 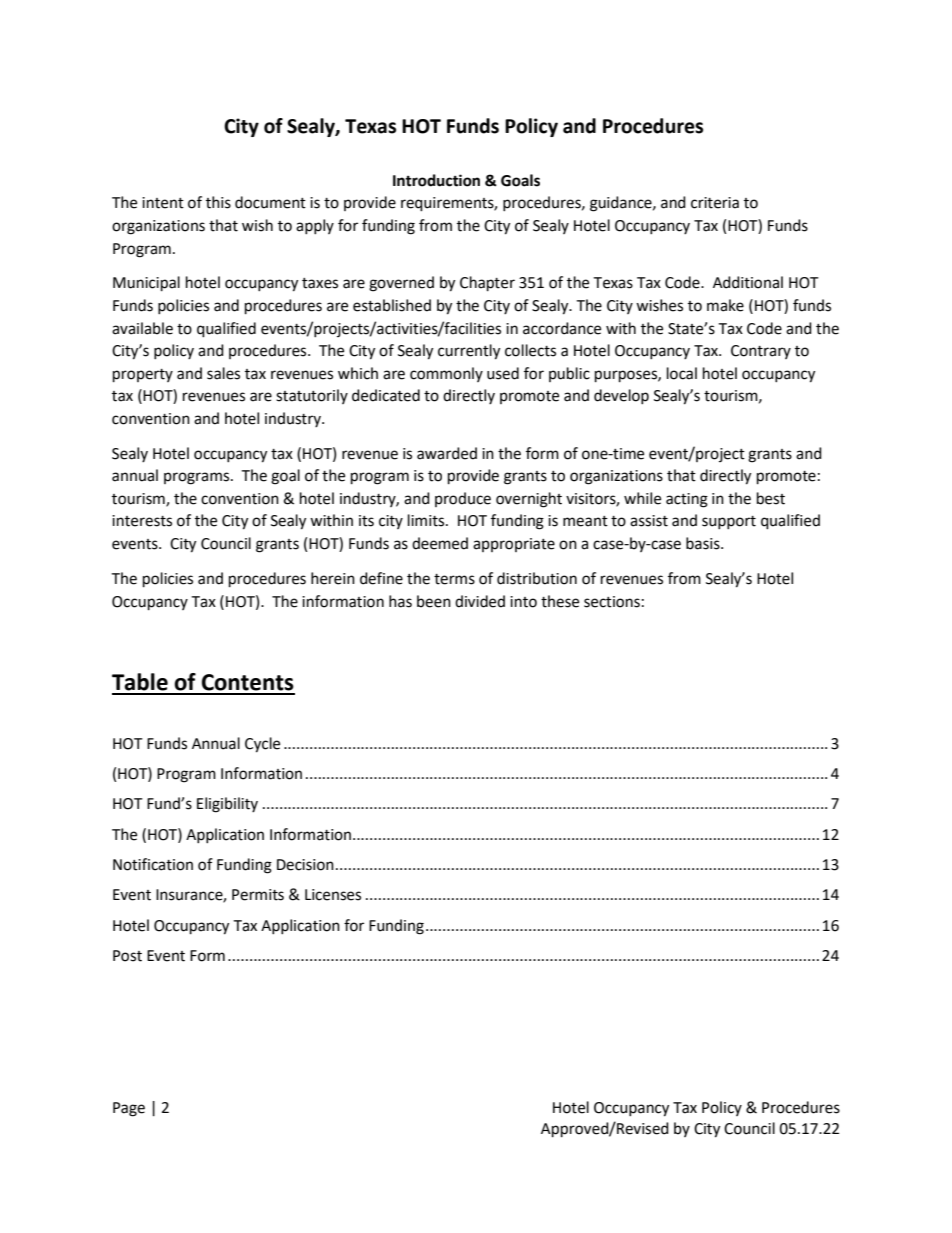 What do you see at coordinates (153, 864) in the image?
I see `Notification` at bounding box center [153, 864].
